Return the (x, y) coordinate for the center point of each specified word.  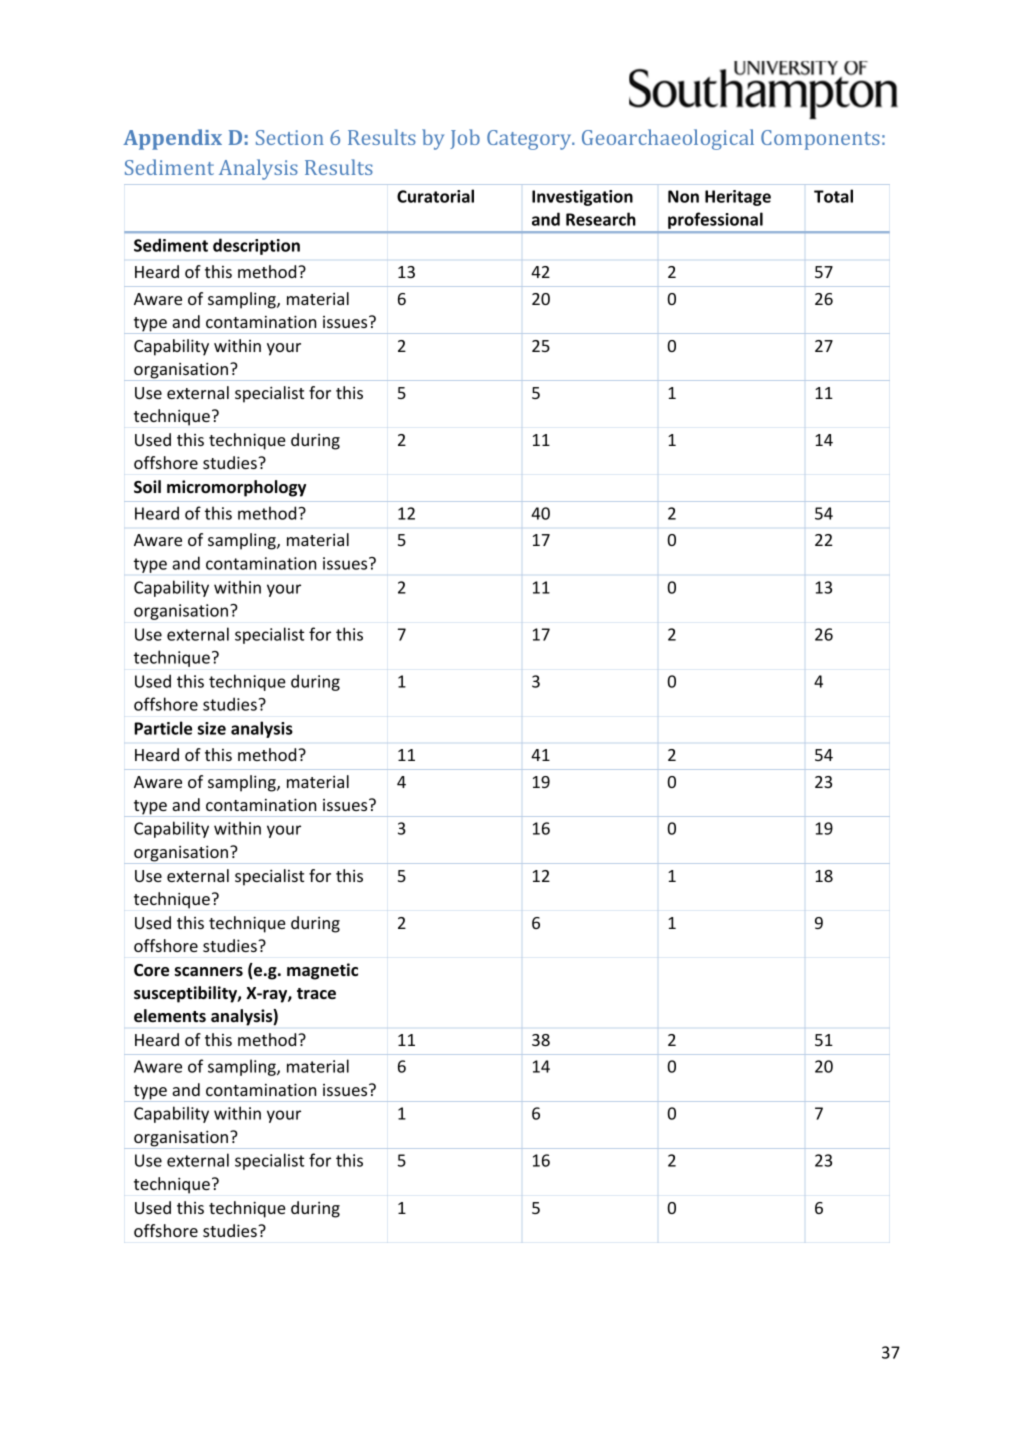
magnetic (322, 971)
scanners (209, 972)
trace (316, 993)
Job (465, 139)
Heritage (738, 198)
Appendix (172, 139)
